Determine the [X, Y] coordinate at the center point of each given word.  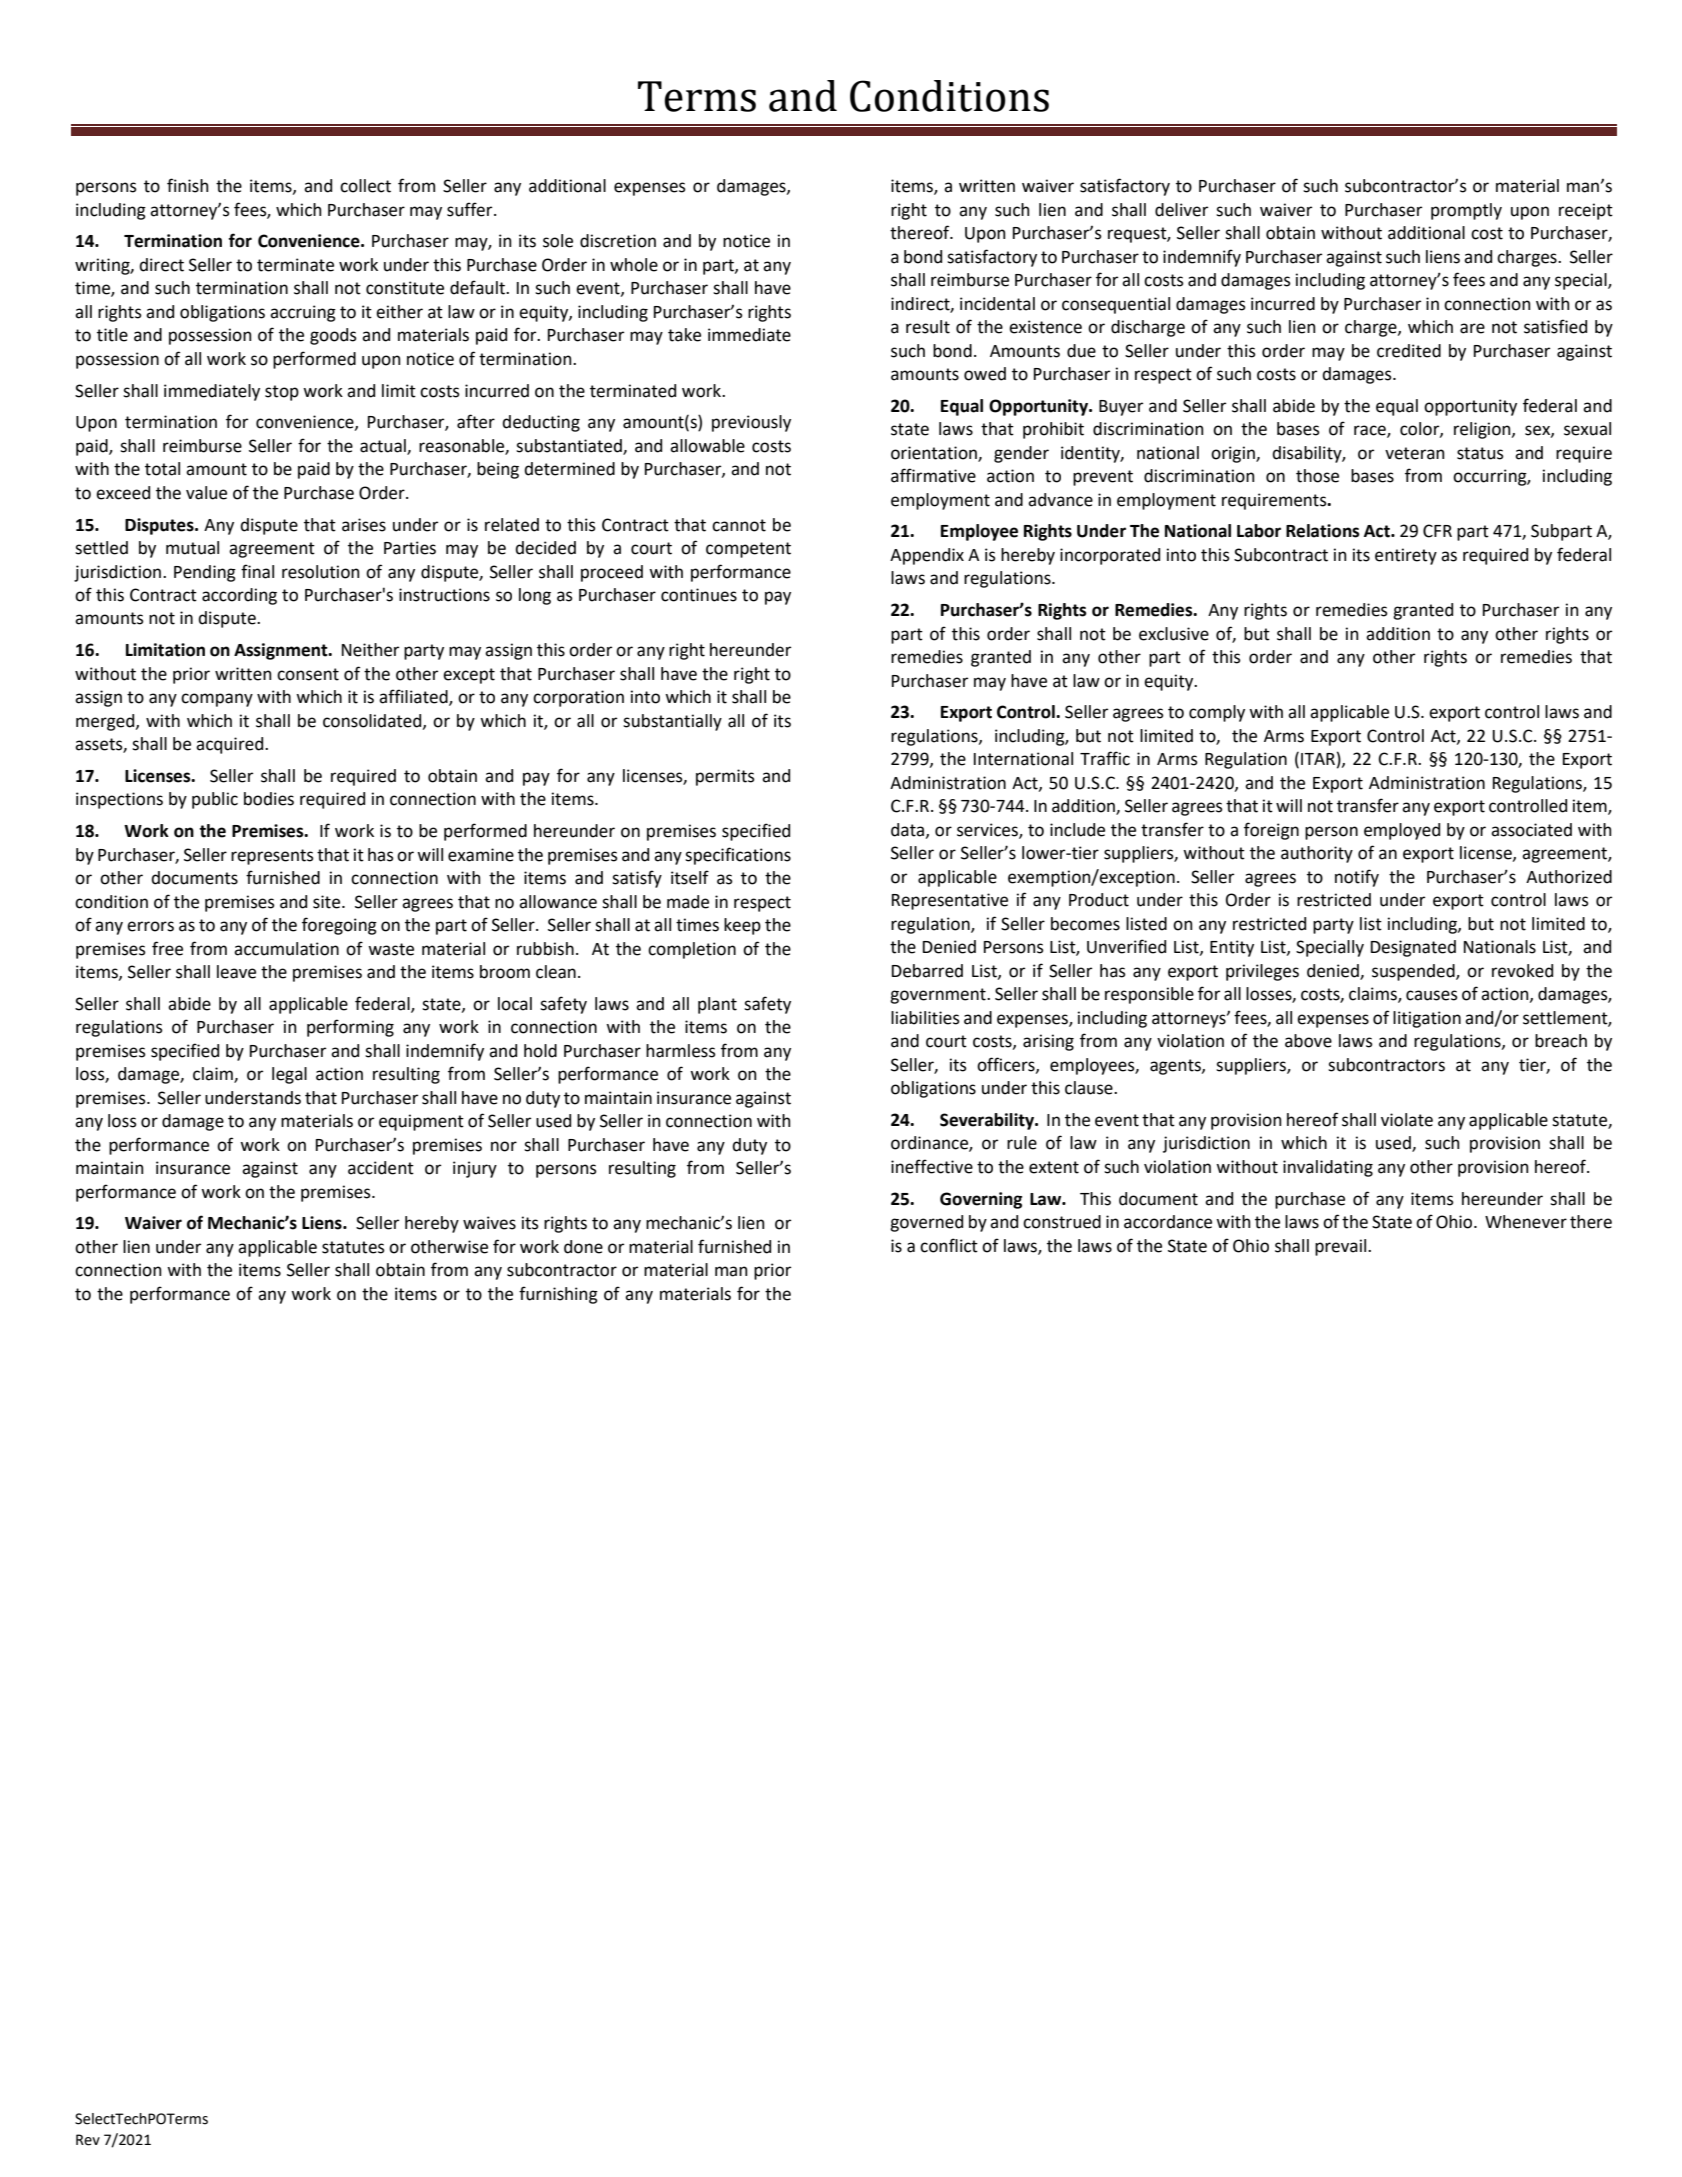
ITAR [1318, 759]
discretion [618, 241]
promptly [1466, 211]
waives [489, 1223]
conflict [949, 1245]
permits [725, 777]
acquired [231, 745]
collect [365, 186]
